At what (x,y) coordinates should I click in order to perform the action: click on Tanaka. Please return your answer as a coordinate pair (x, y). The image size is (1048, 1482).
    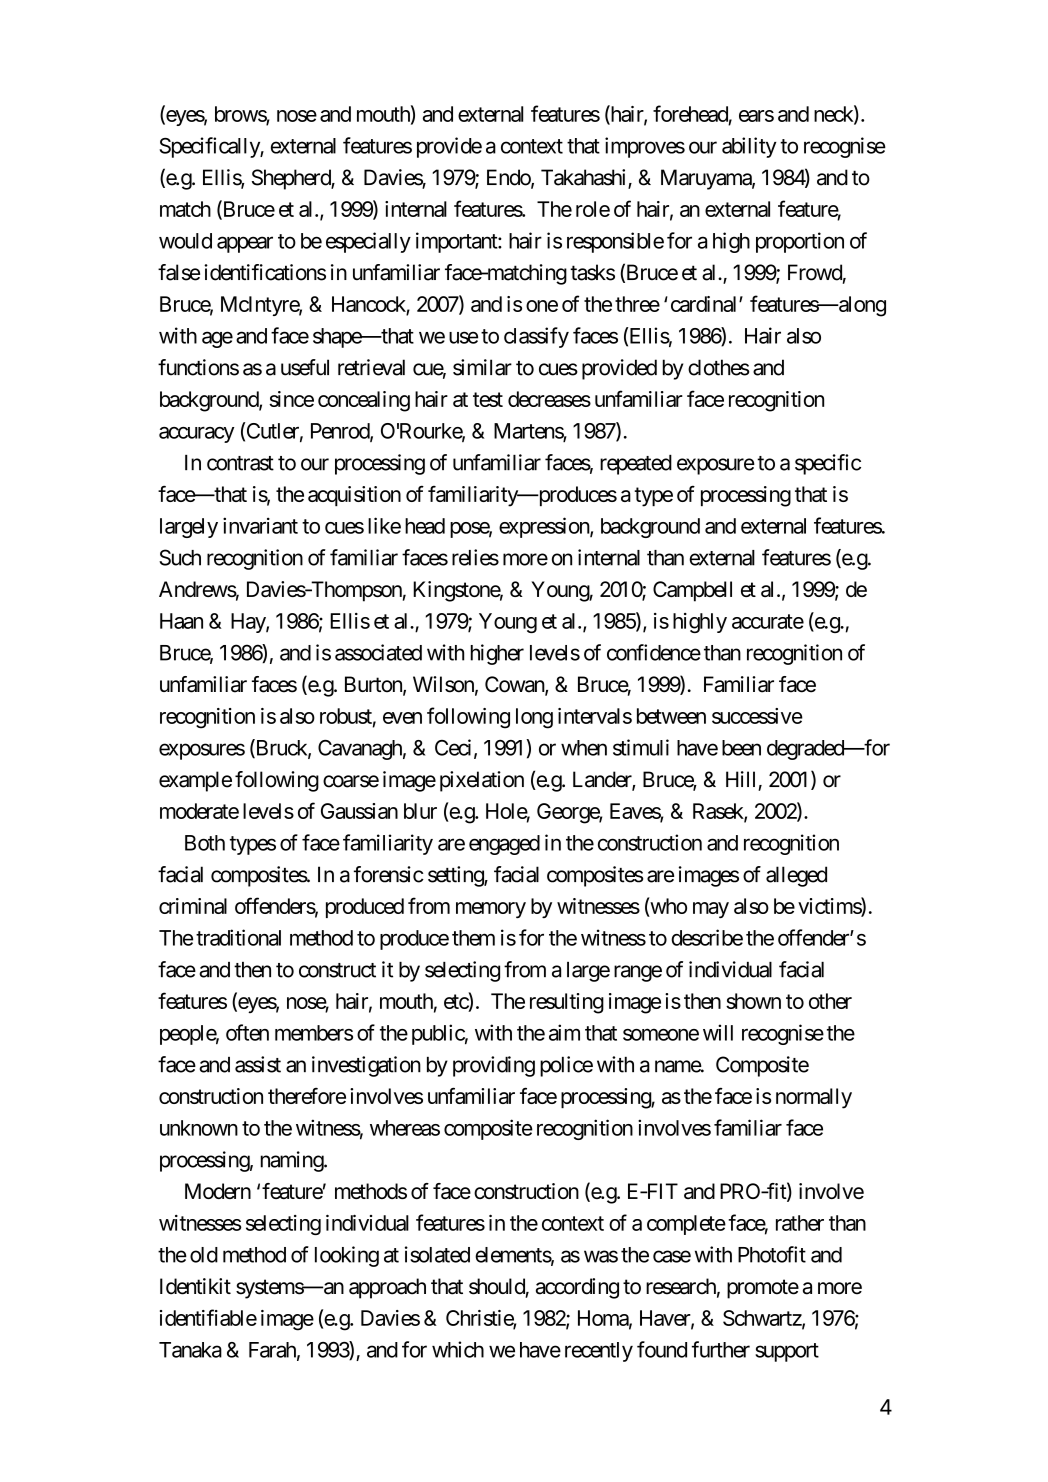
    Looking at the image, I should click on (190, 1350).
